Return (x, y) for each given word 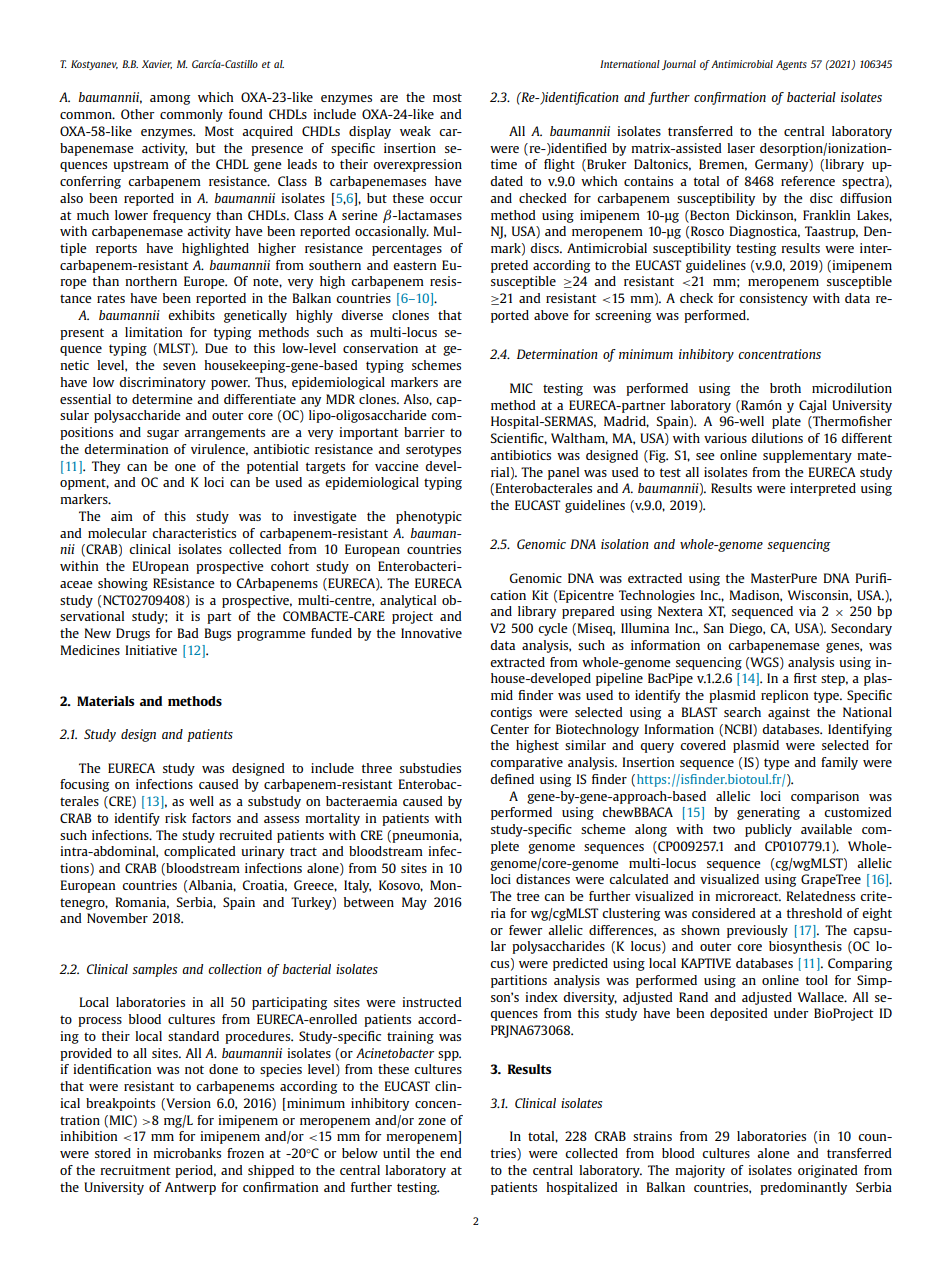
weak (415, 131)
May (414, 903)
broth (785, 388)
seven (179, 366)
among (170, 100)
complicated (200, 852)
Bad (188, 633)
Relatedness (820, 896)
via (807, 611)
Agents (791, 65)
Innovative (431, 633)
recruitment (135, 1170)
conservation (380, 348)
